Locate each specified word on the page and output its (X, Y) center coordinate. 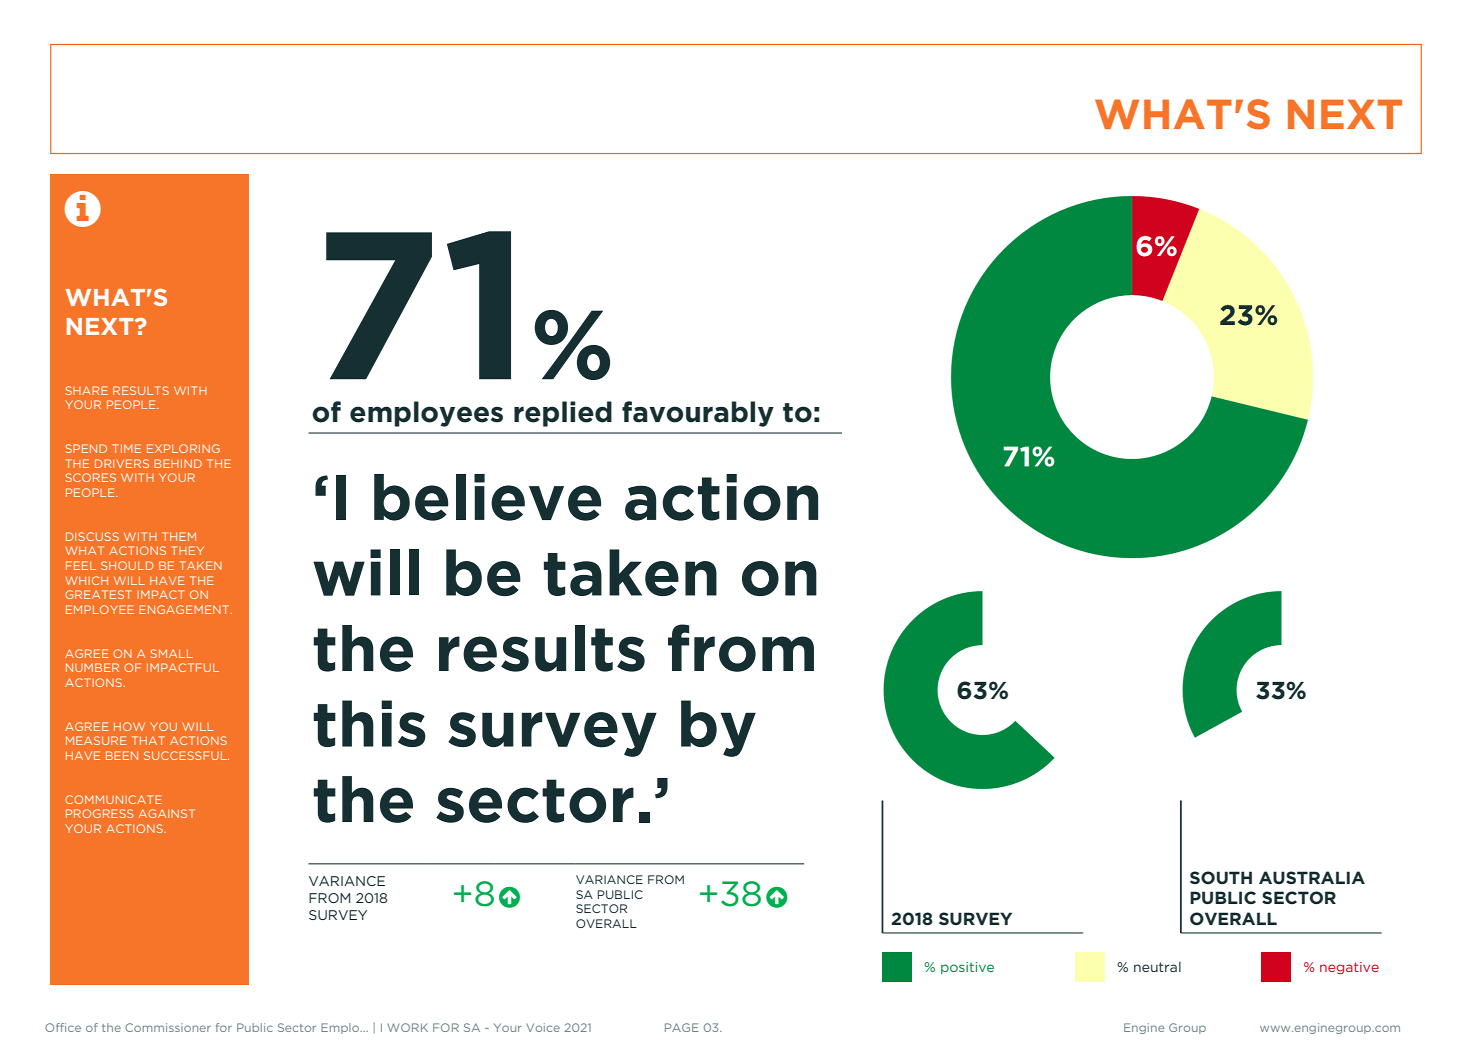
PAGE (682, 1027)
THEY (187, 550)
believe (487, 497)
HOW (129, 726)
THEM (179, 536)
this (369, 723)
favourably (698, 414)
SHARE (86, 390)
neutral (1157, 967)
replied (563, 414)
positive (967, 968)
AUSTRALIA (1312, 877)
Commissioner (168, 1027)
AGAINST (167, 813)
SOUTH (1221, 877)
